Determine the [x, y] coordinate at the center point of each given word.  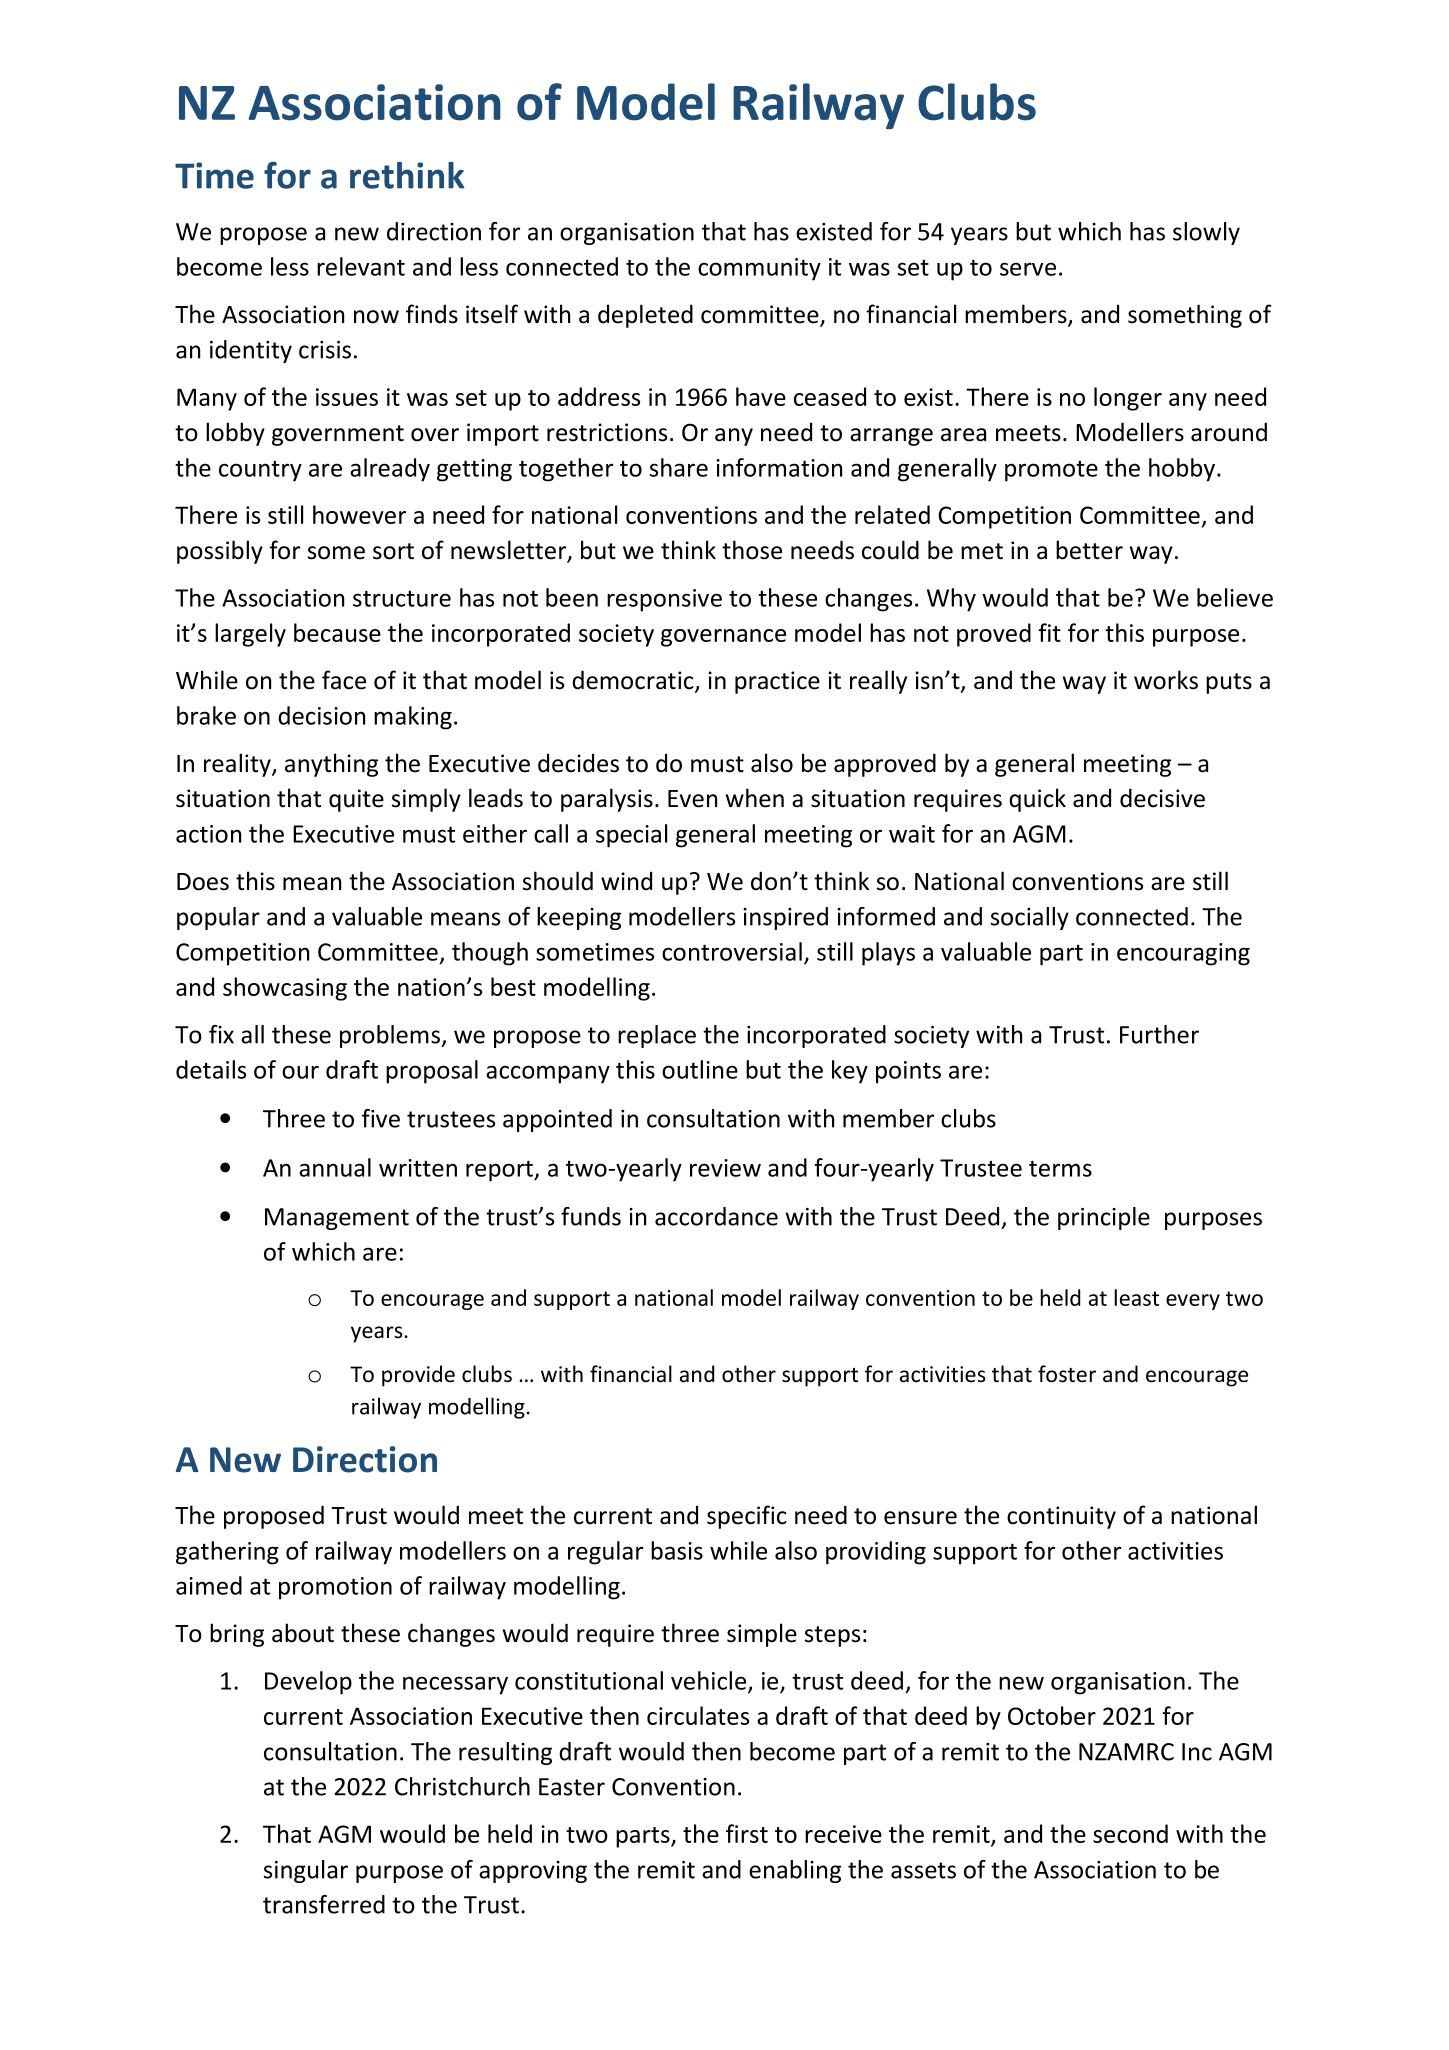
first [747, 1833]
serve [1028, 269]
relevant [361, 266]
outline [700, 1069]
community [759, 269]
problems [391, 1036]
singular [306, 1871]
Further [1159, 1034]
